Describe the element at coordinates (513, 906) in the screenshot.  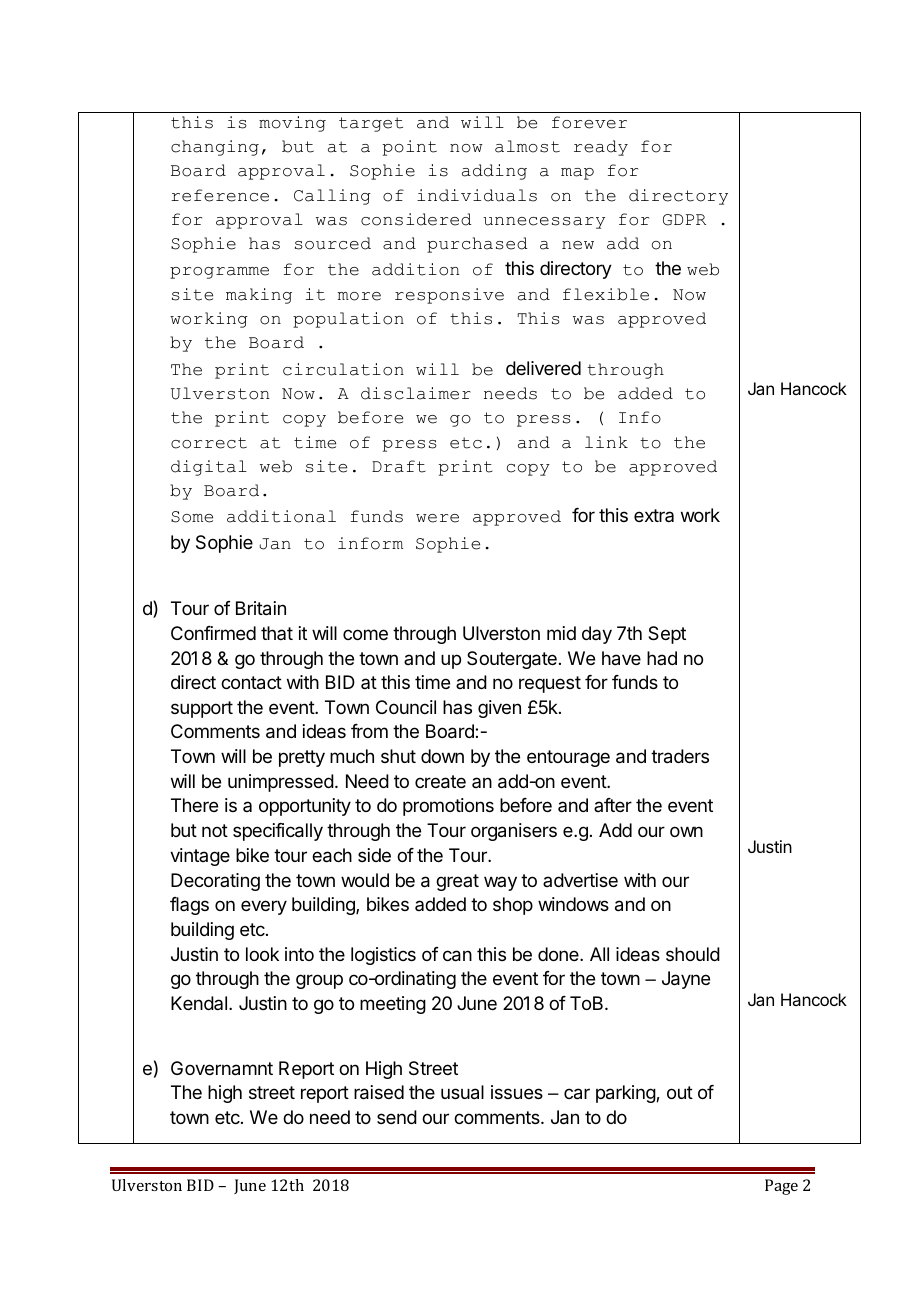
I see `shop` at that location.
